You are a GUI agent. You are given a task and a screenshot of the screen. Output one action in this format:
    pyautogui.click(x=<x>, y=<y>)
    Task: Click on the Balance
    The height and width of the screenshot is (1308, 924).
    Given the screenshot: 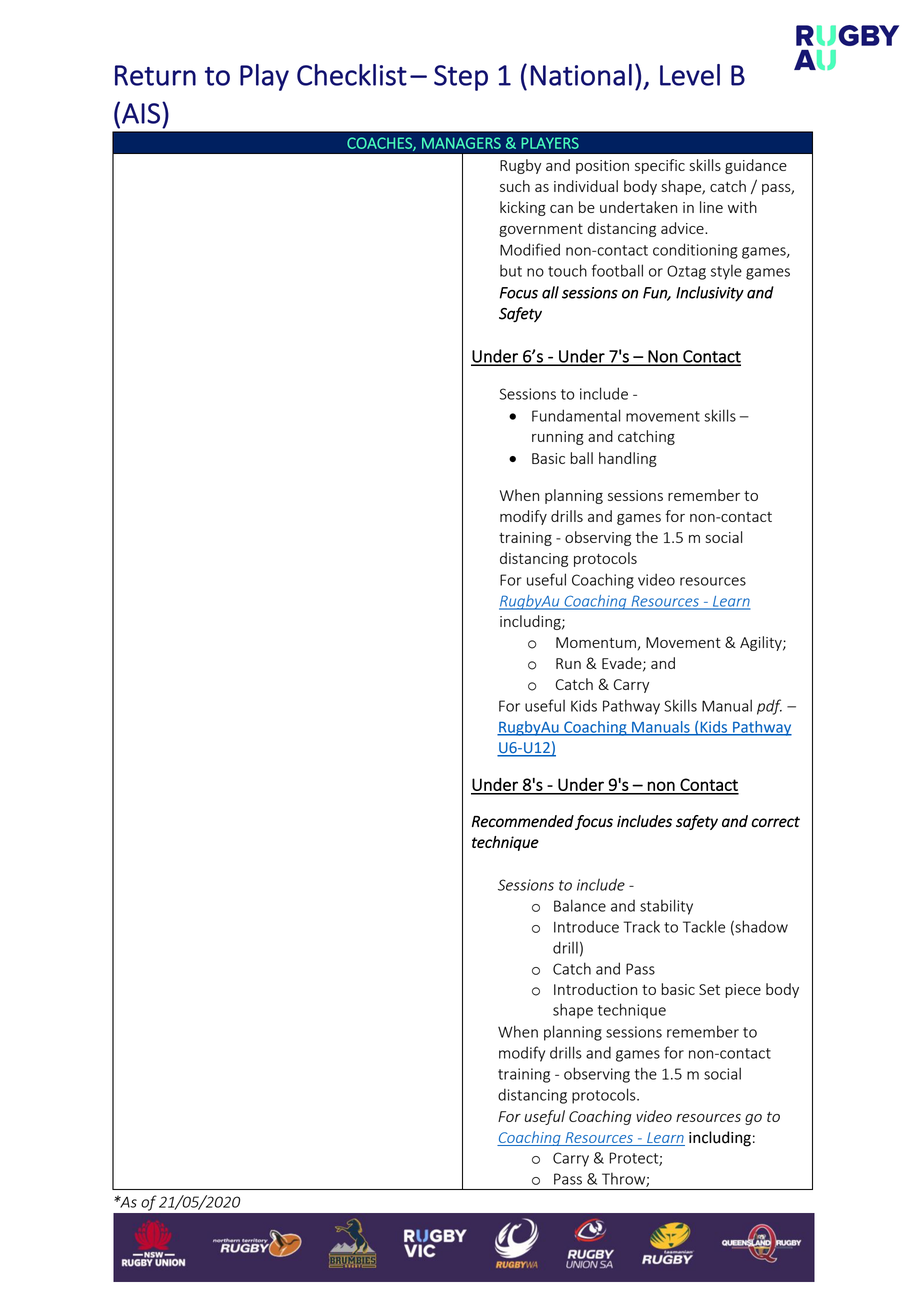 What is the action you would take?
    pyautogui.click(x=580, y=905)
